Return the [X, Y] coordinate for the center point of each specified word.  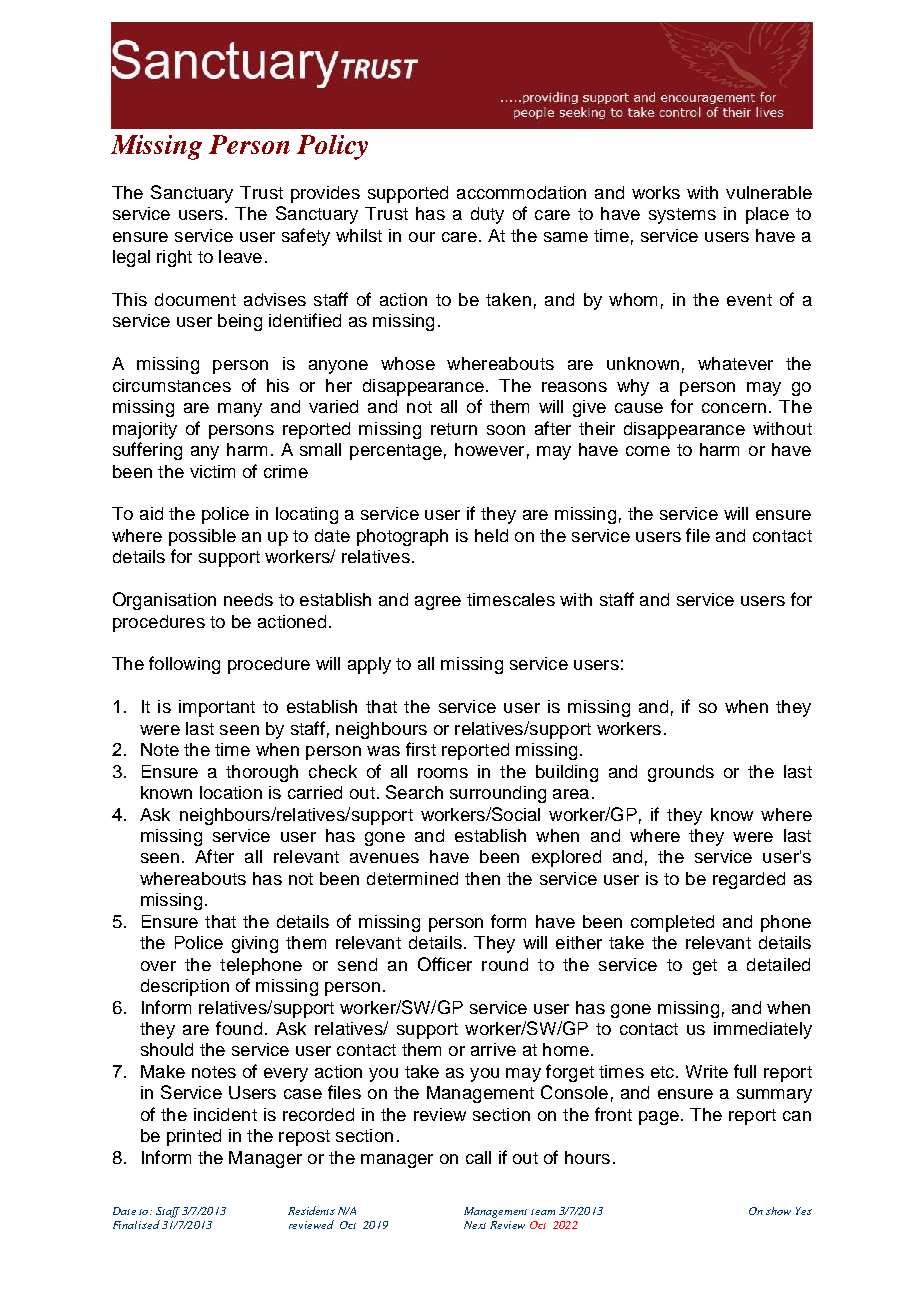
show [778, 1211]
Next [475, 1225]
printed [194, 1137]
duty [487, 215]
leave [240, 256]
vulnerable [769, 192]
